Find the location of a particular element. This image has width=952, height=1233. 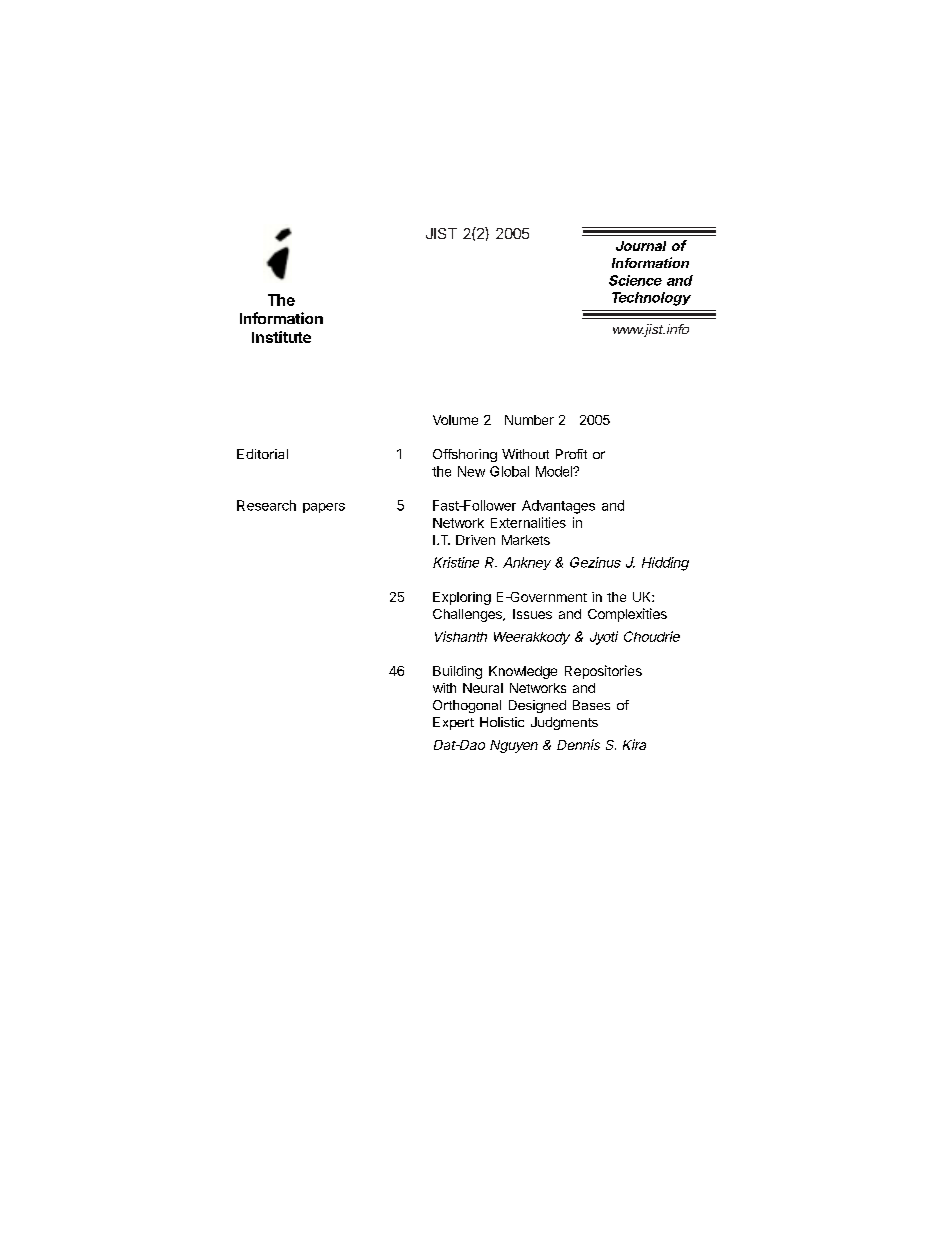

Volume is located at coordinates (455, 420).
